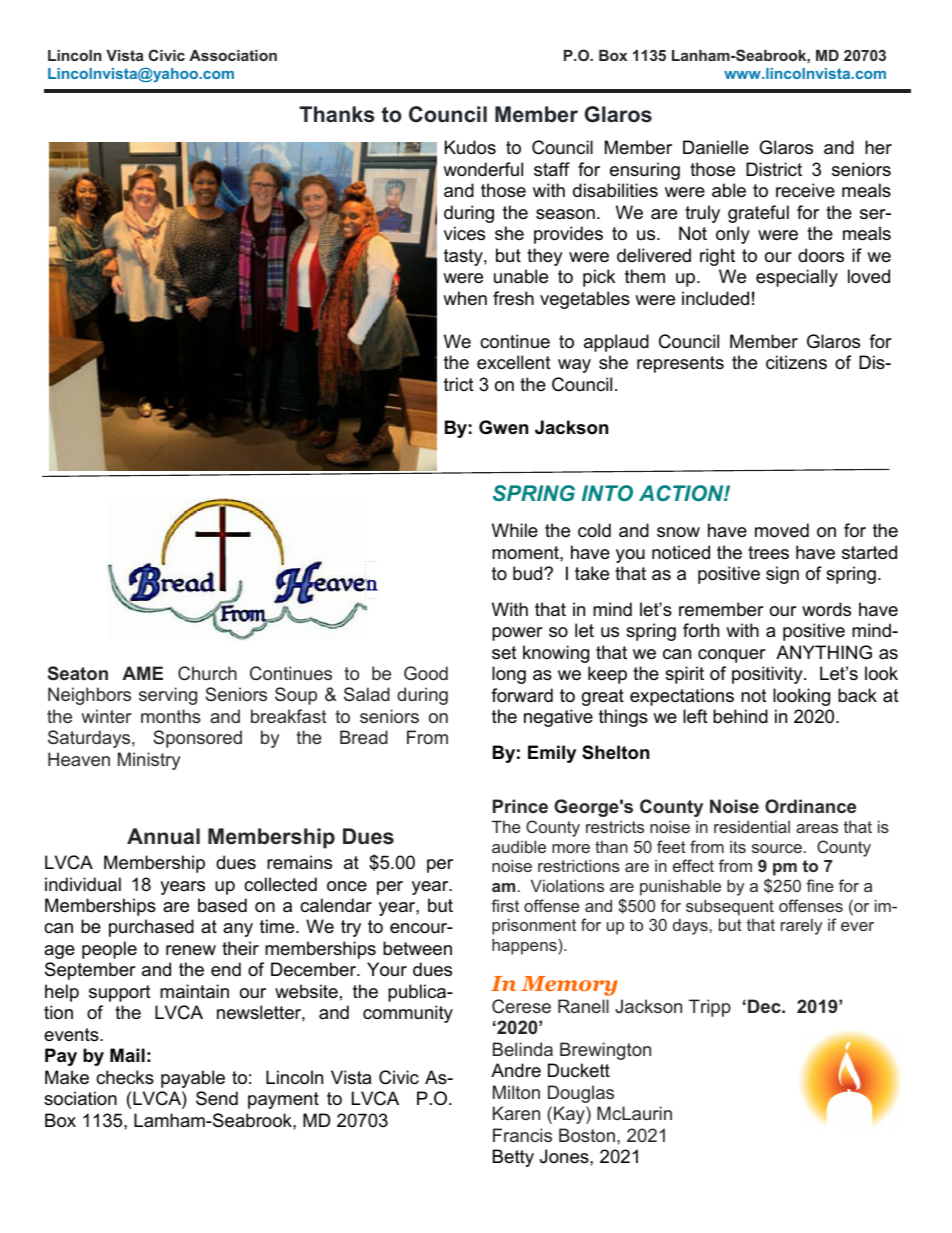 This document has height=1233, width=952. What do you see at coordinates (142, 673) in the document?
I see `AME` at bounding box center [142, 673].
